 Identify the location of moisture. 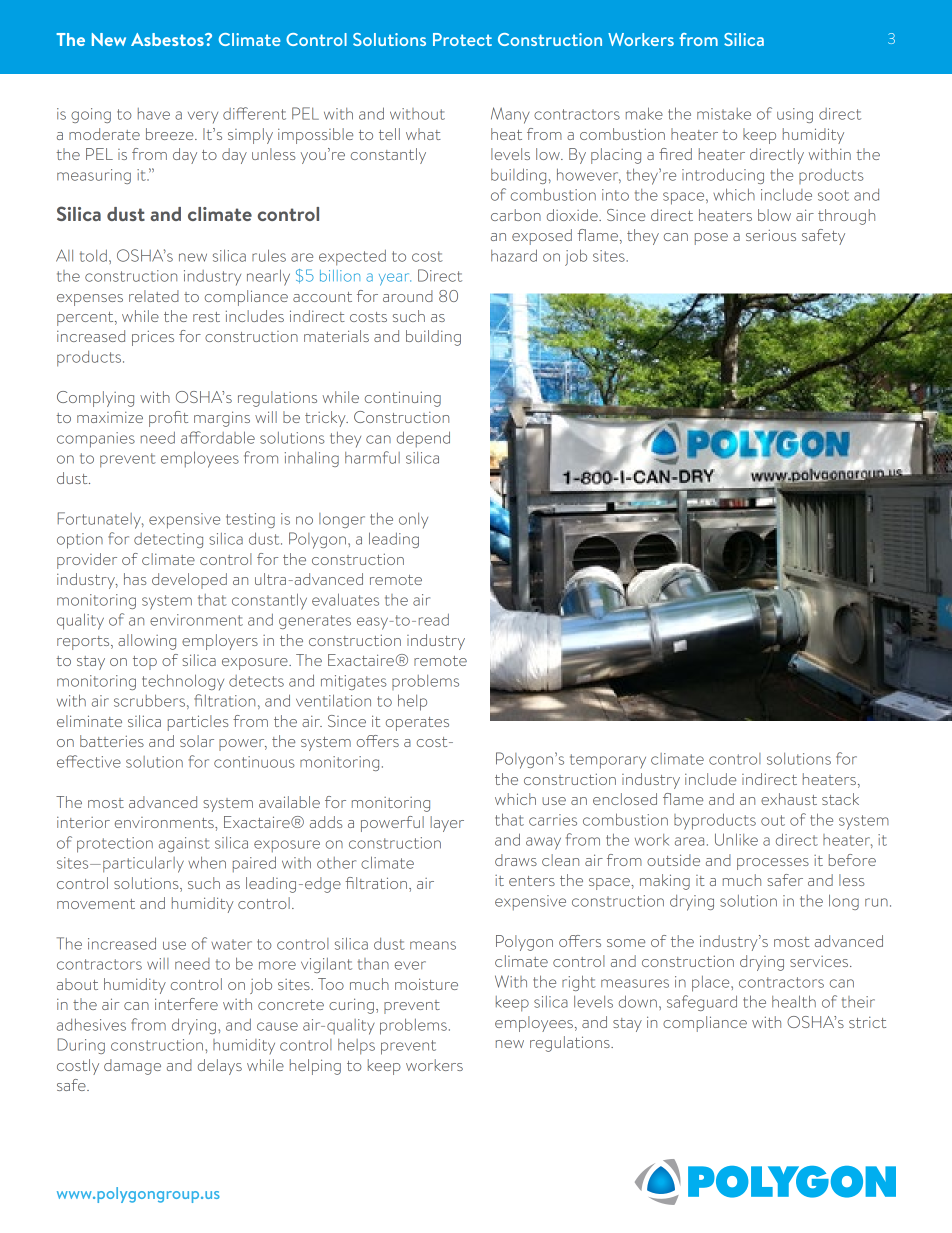
(426, 984).
